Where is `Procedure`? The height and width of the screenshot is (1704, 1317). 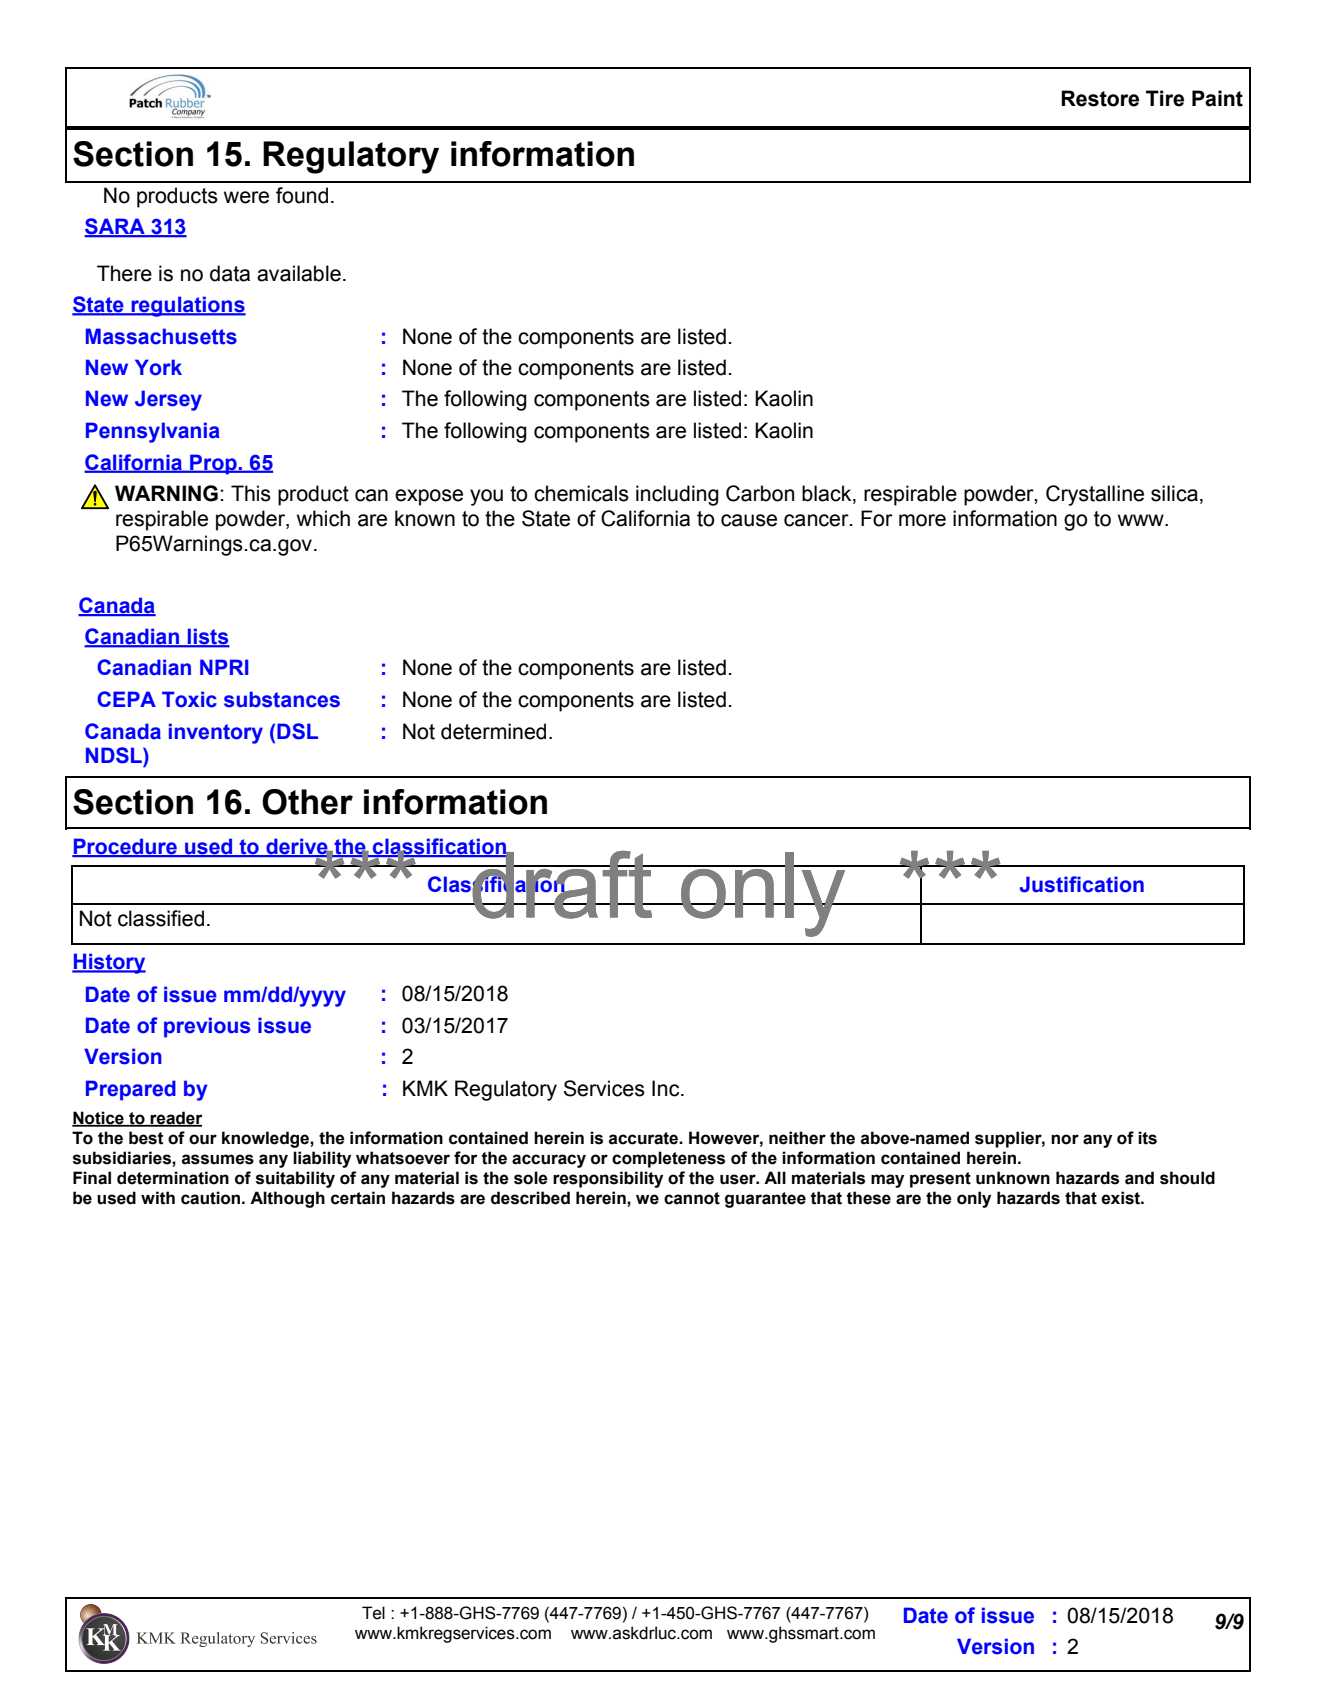
Procedure is located at coordinates (125, 847).
